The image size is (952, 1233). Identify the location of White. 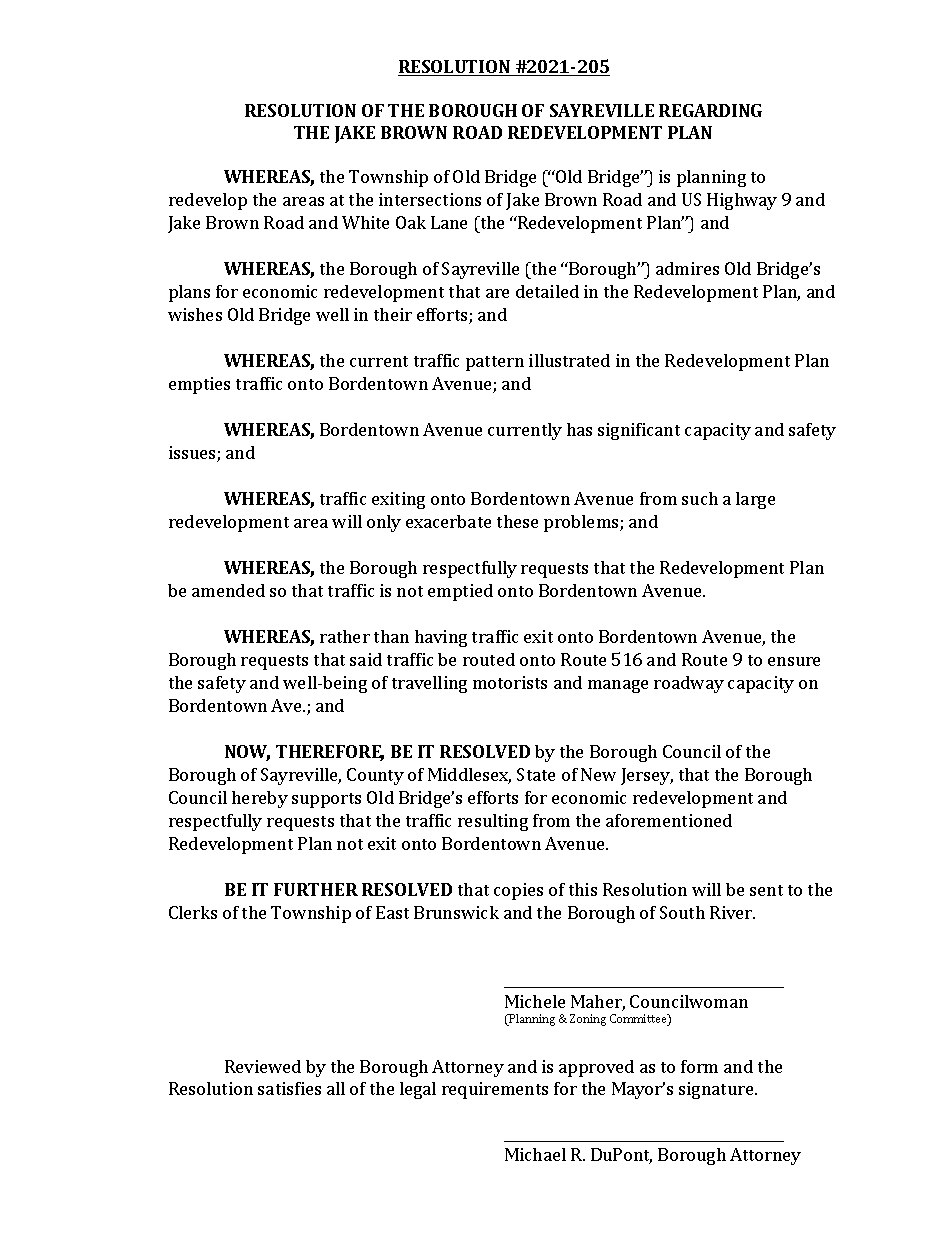
(365, 222).
